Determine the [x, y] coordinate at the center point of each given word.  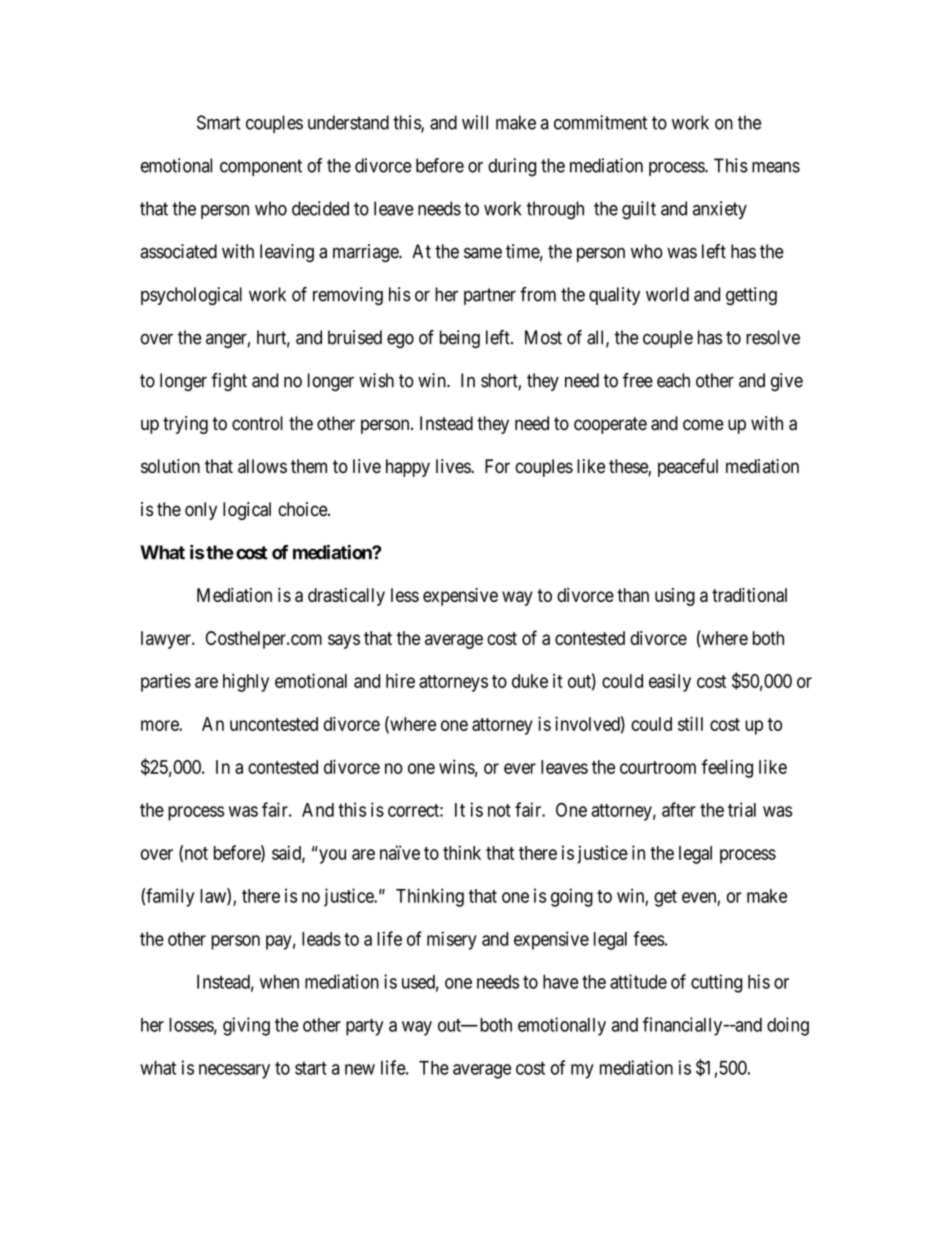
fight [229, 382]
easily [670, 683]
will [475, 122]
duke [530, 681]
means [776, 167]
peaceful [688, 468]
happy [408, 468]
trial [742, 809]
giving [246, 1026]
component [261, 167]
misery [452, 940]
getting [751, 296]
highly [246, 682]
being [460, 339]
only [201, 511]
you [332, 856]
